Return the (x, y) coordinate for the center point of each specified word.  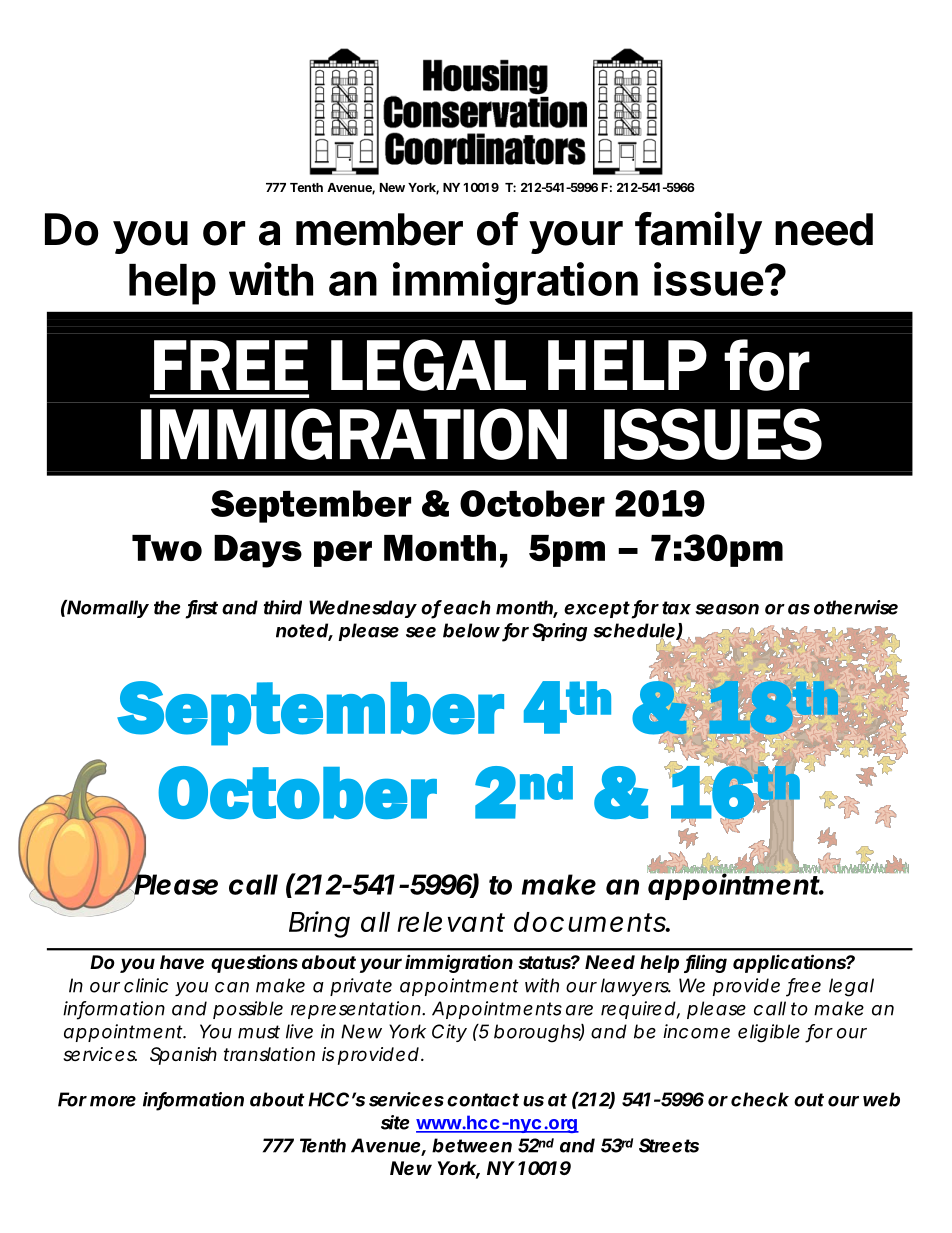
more (113, 1101)
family (698, 232)
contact (483, 1100)
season (727, 609)
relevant (451, 922)
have (182, 962)
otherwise (856, 607)
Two (167, 548)
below (471, 630)
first (202, 608)
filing (705, 963)
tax (676, 608)
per (343, 554)
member (379, 229)
